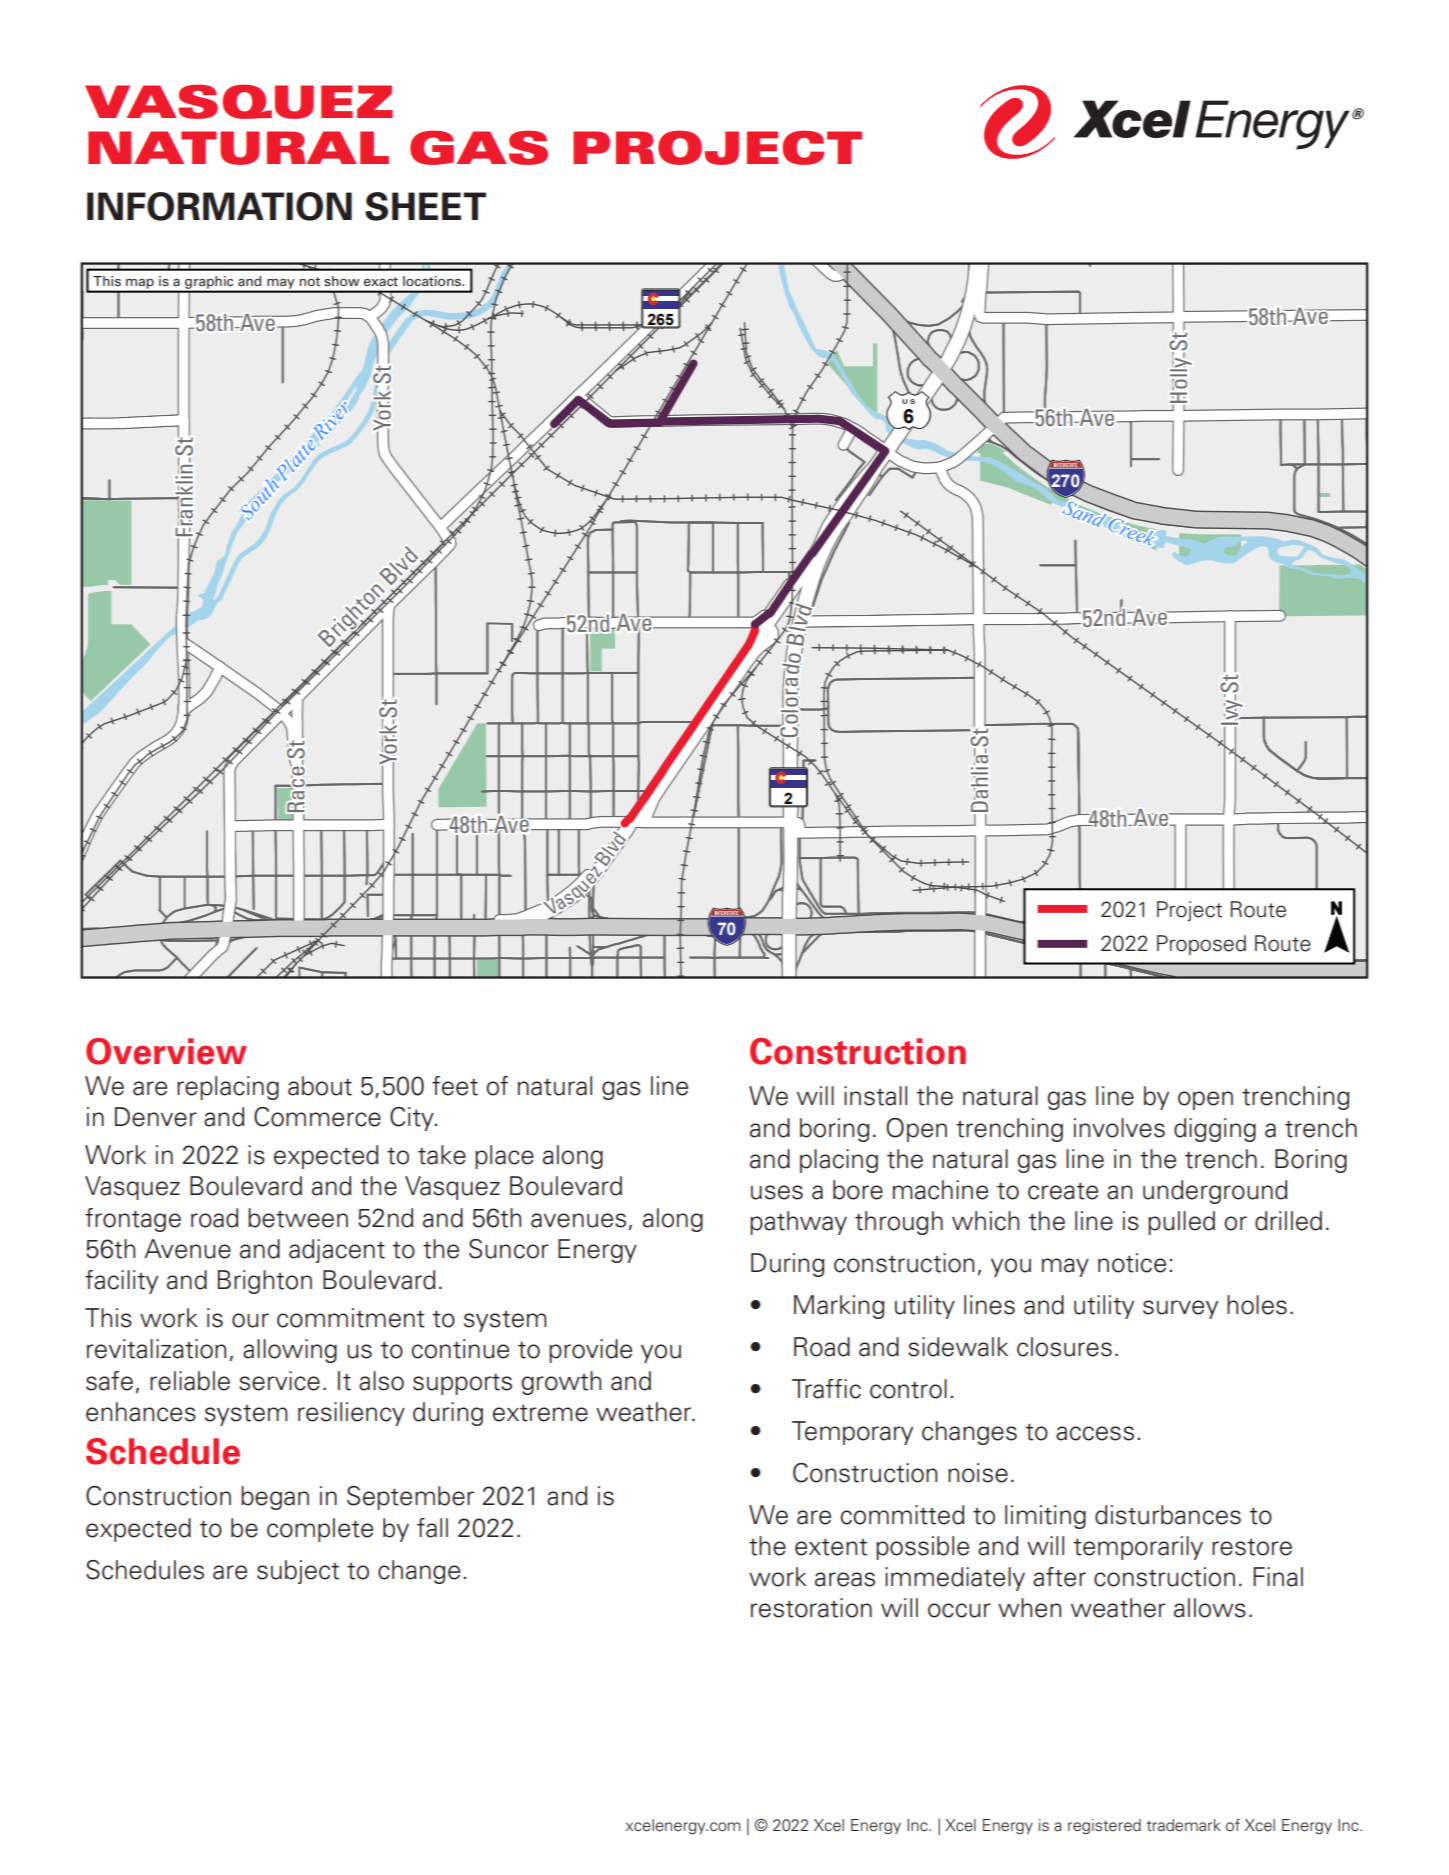  What do you see at coordinates (1132, 1263) in the page?
I see `notice` at bounding box center [1132, 1263].
